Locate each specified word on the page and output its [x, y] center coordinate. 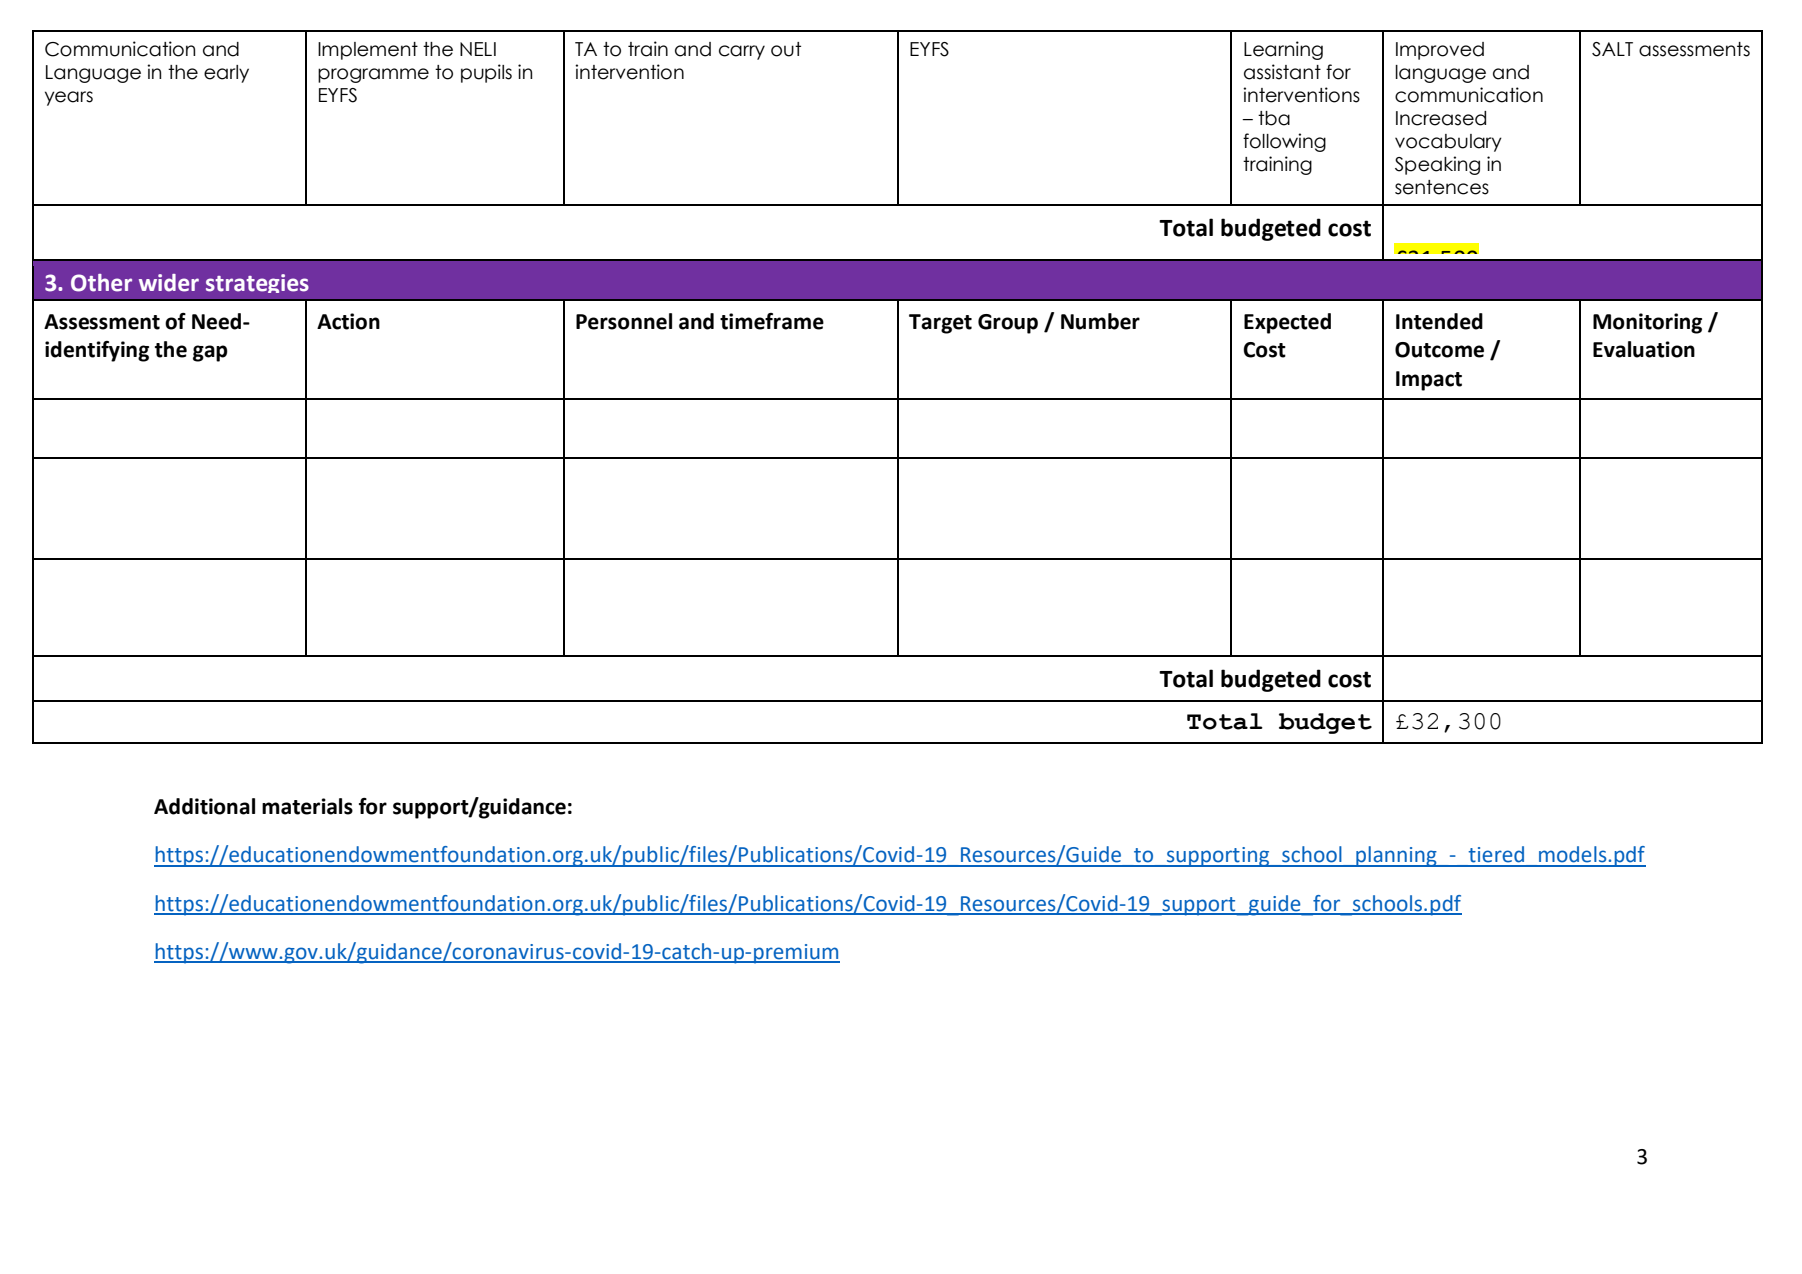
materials [307, 806]
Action [348, 321]
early [226, 74]
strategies [257, 283]
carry [742, 52]
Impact [1429, 381]
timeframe [772, 321]
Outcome [1439, 350]
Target [940, 324]
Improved [1440, 51]
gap [210, 353]
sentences [1442, 187]
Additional [204, 806]
